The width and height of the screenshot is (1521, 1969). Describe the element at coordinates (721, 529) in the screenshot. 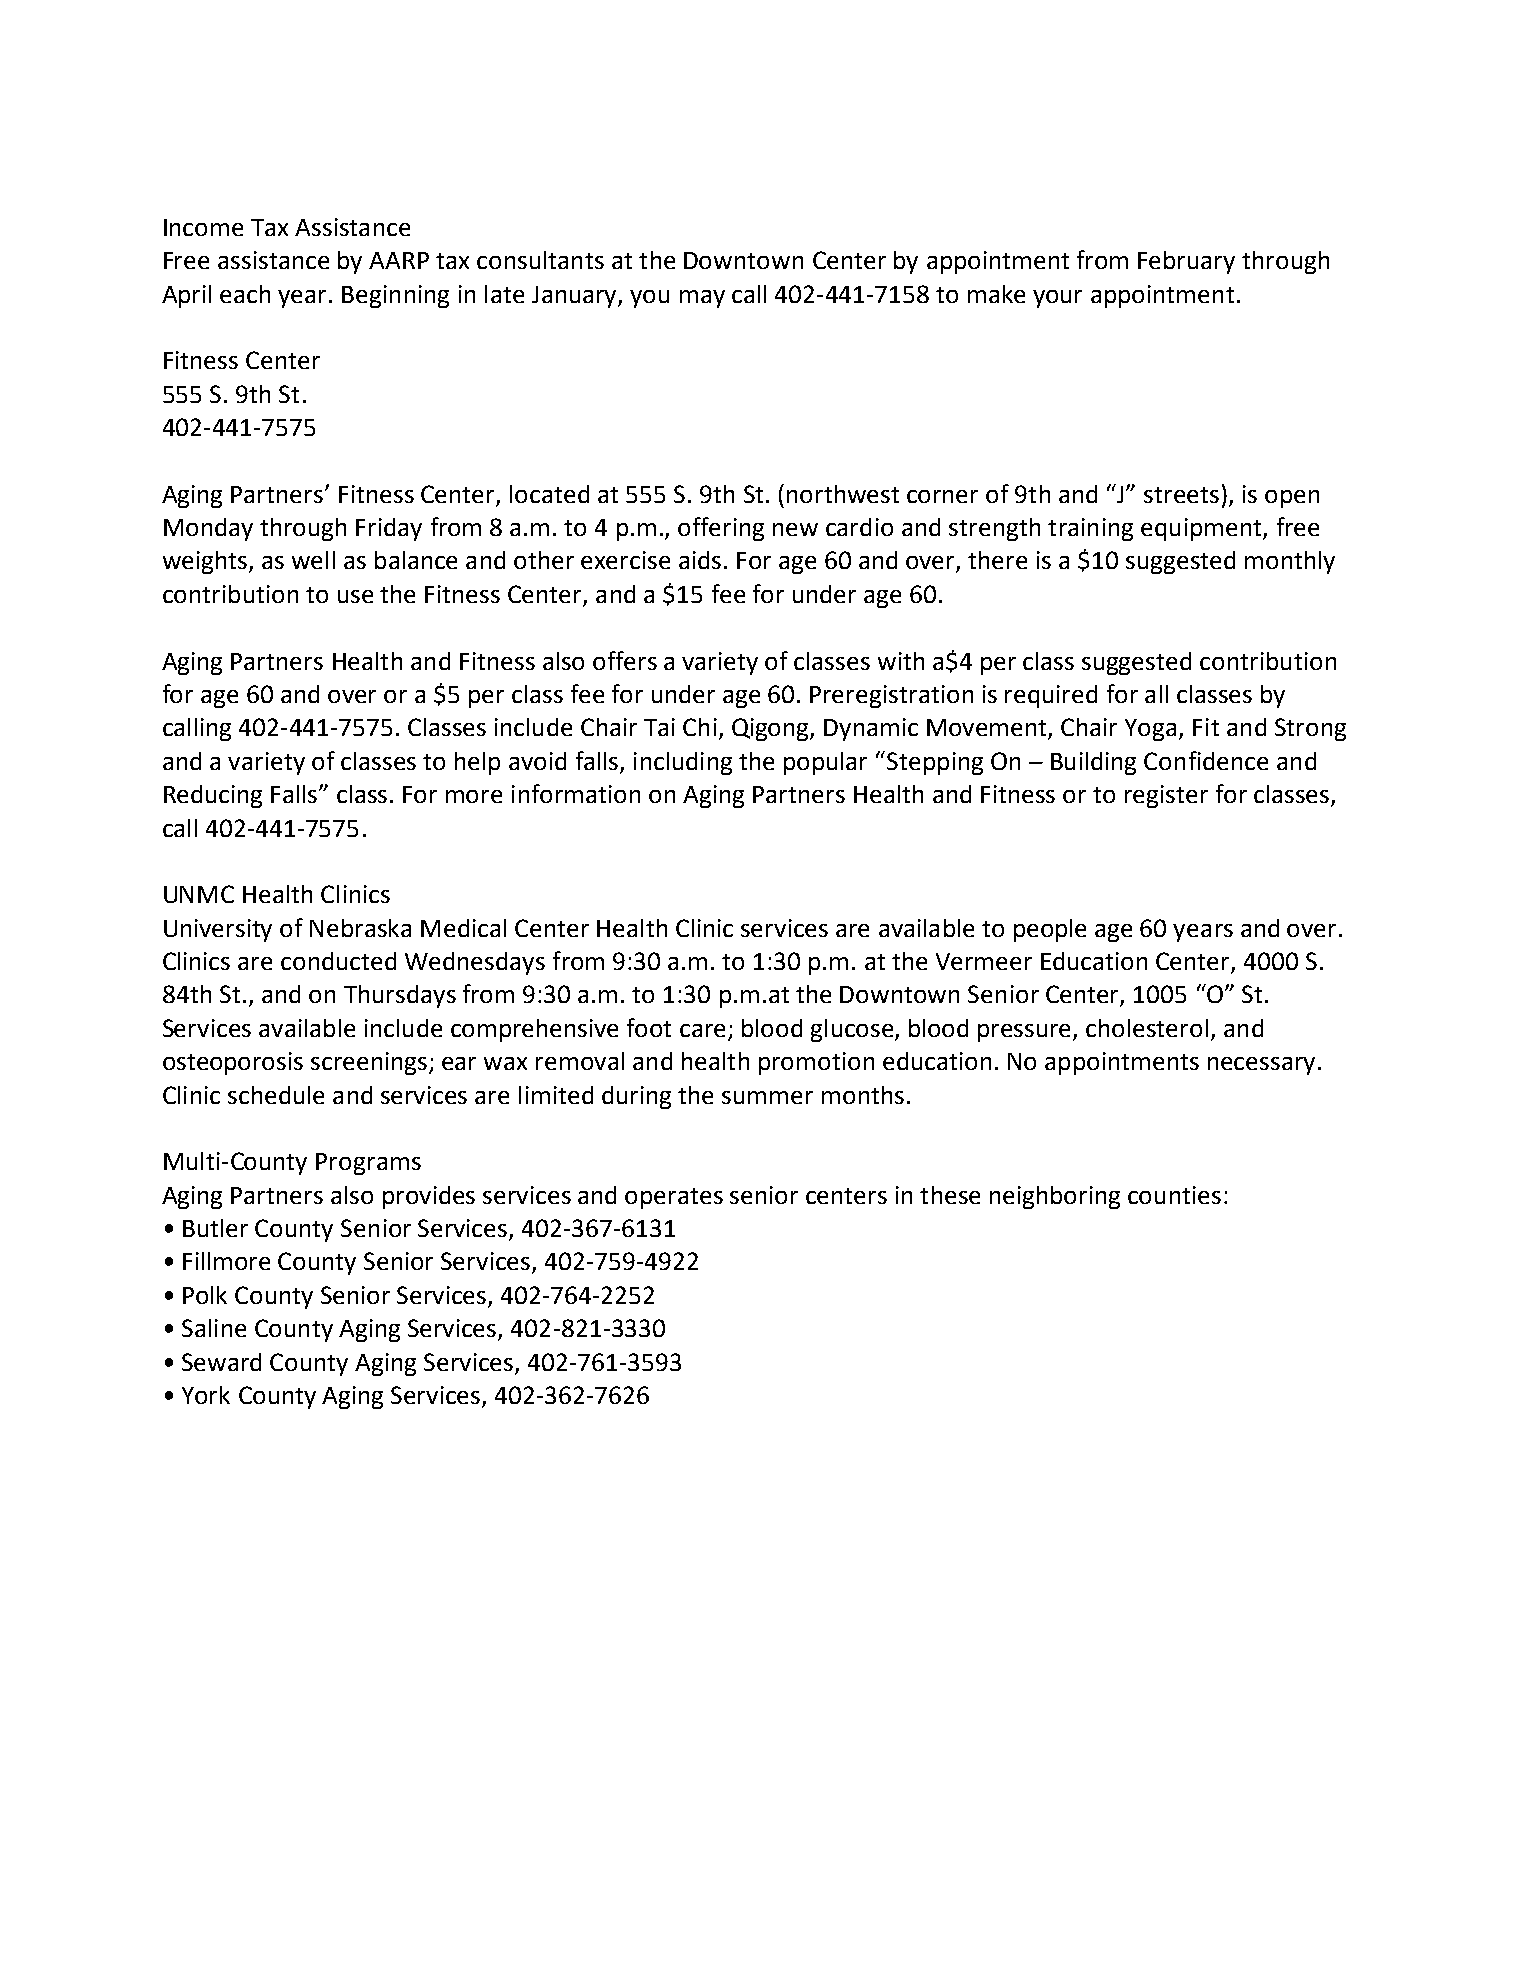

I see `offering` at that location.
